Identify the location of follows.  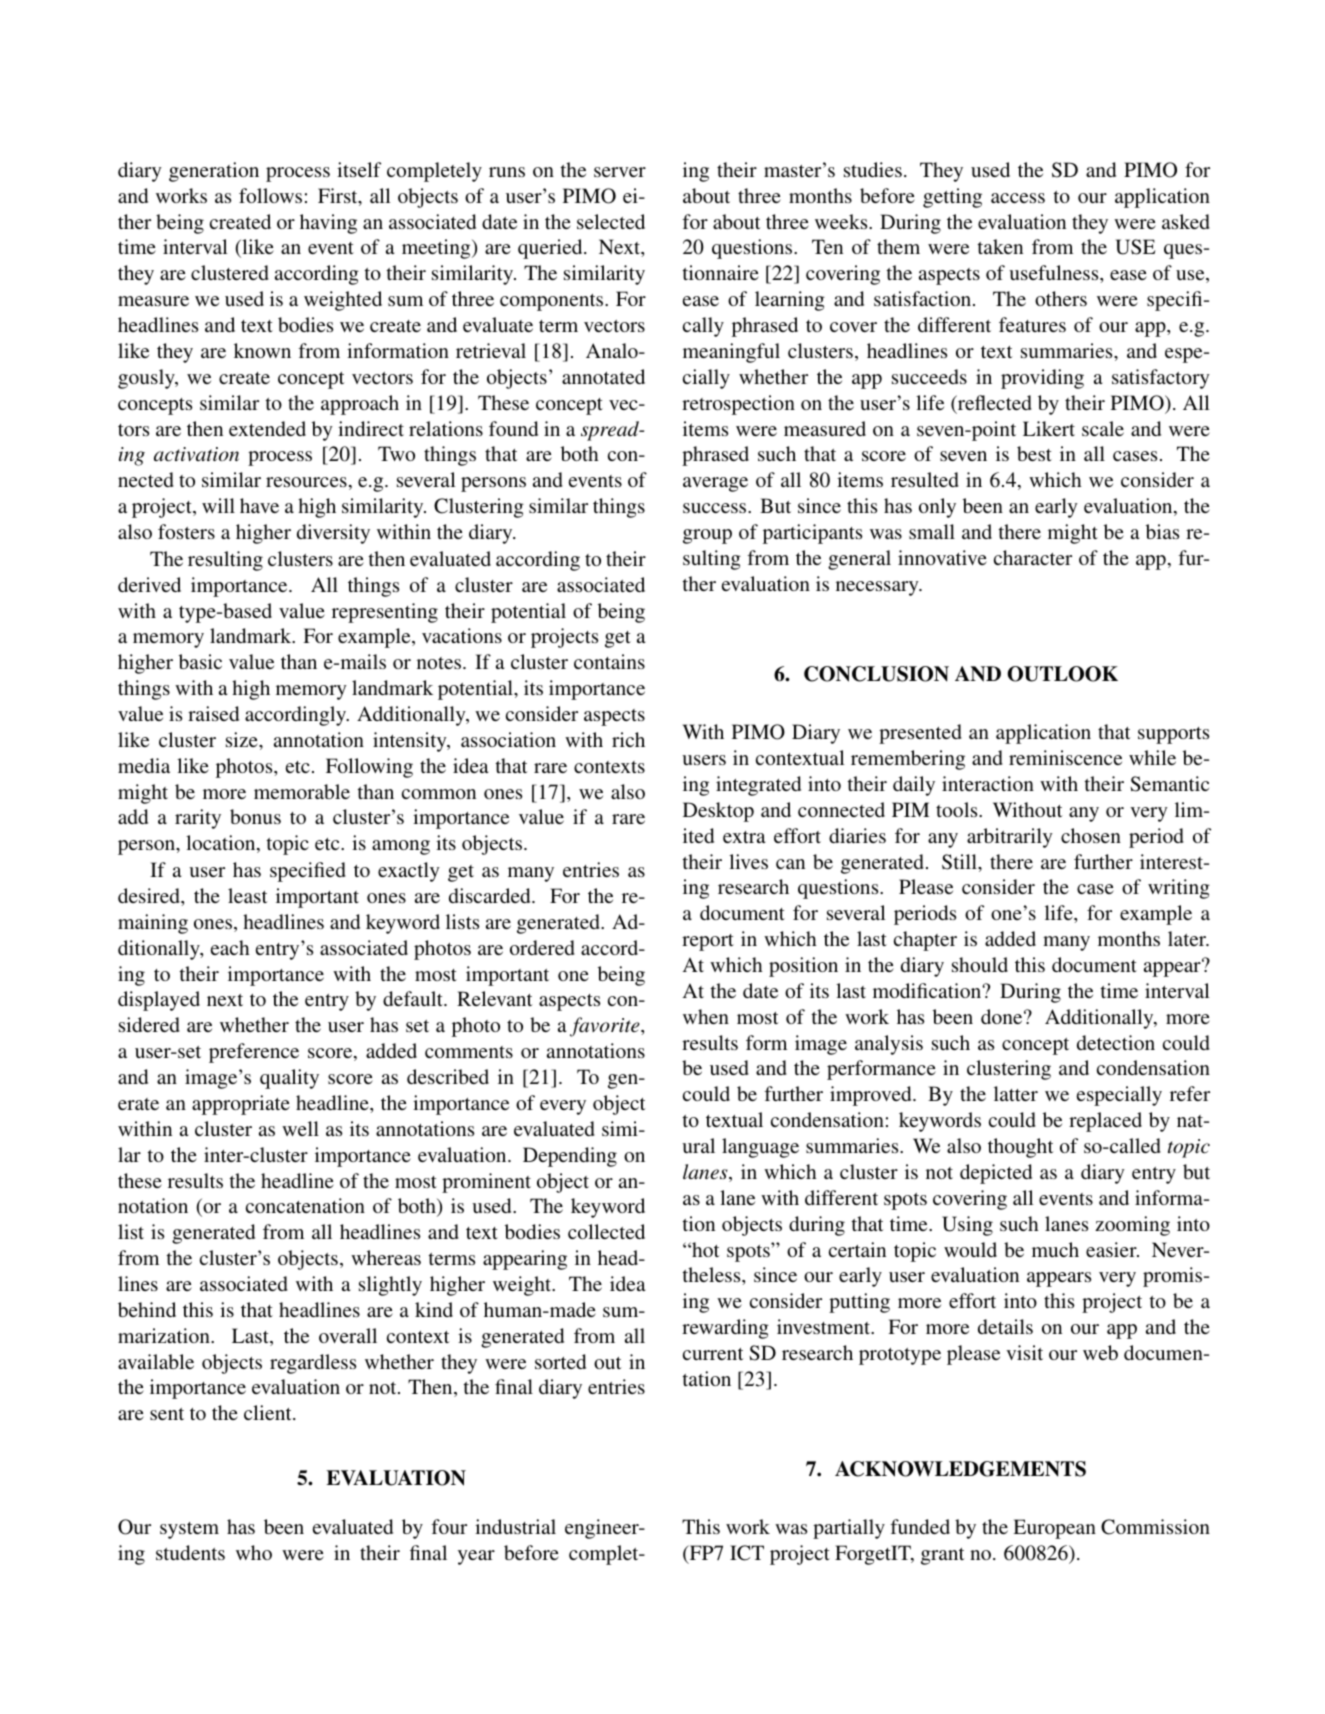
(270, 195).
